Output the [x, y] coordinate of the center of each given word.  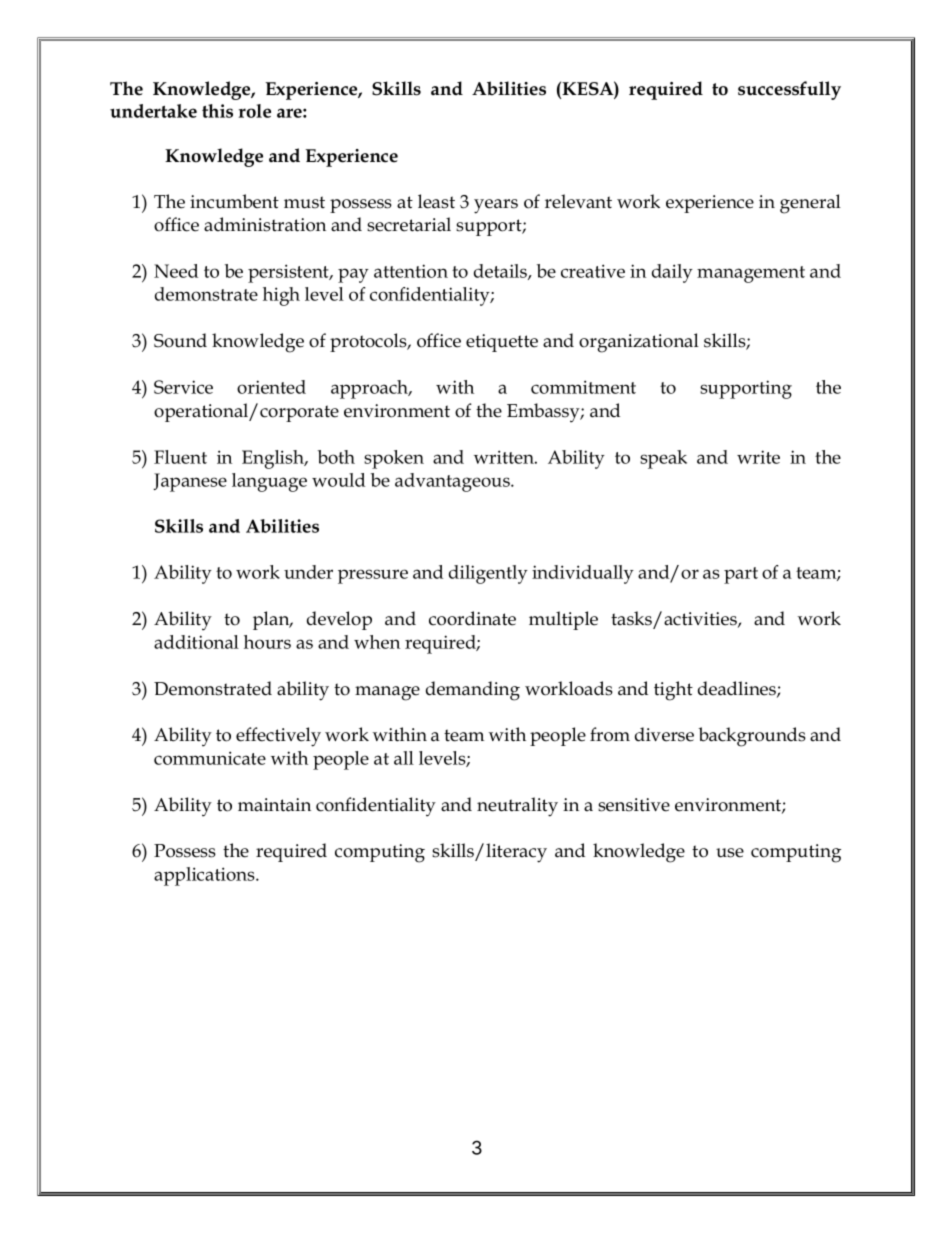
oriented [271, 387]
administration [265, 224]
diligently [488, 574]
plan [272, 620]
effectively [278, 737]
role [255, 111]
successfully [789, 90]
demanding [473, 691]
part [741, 575]
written [505, 457]
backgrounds [752, 737]
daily [672, 273]
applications [205, 876]
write [758, 457]
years [496, 206]
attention [411, 271]
